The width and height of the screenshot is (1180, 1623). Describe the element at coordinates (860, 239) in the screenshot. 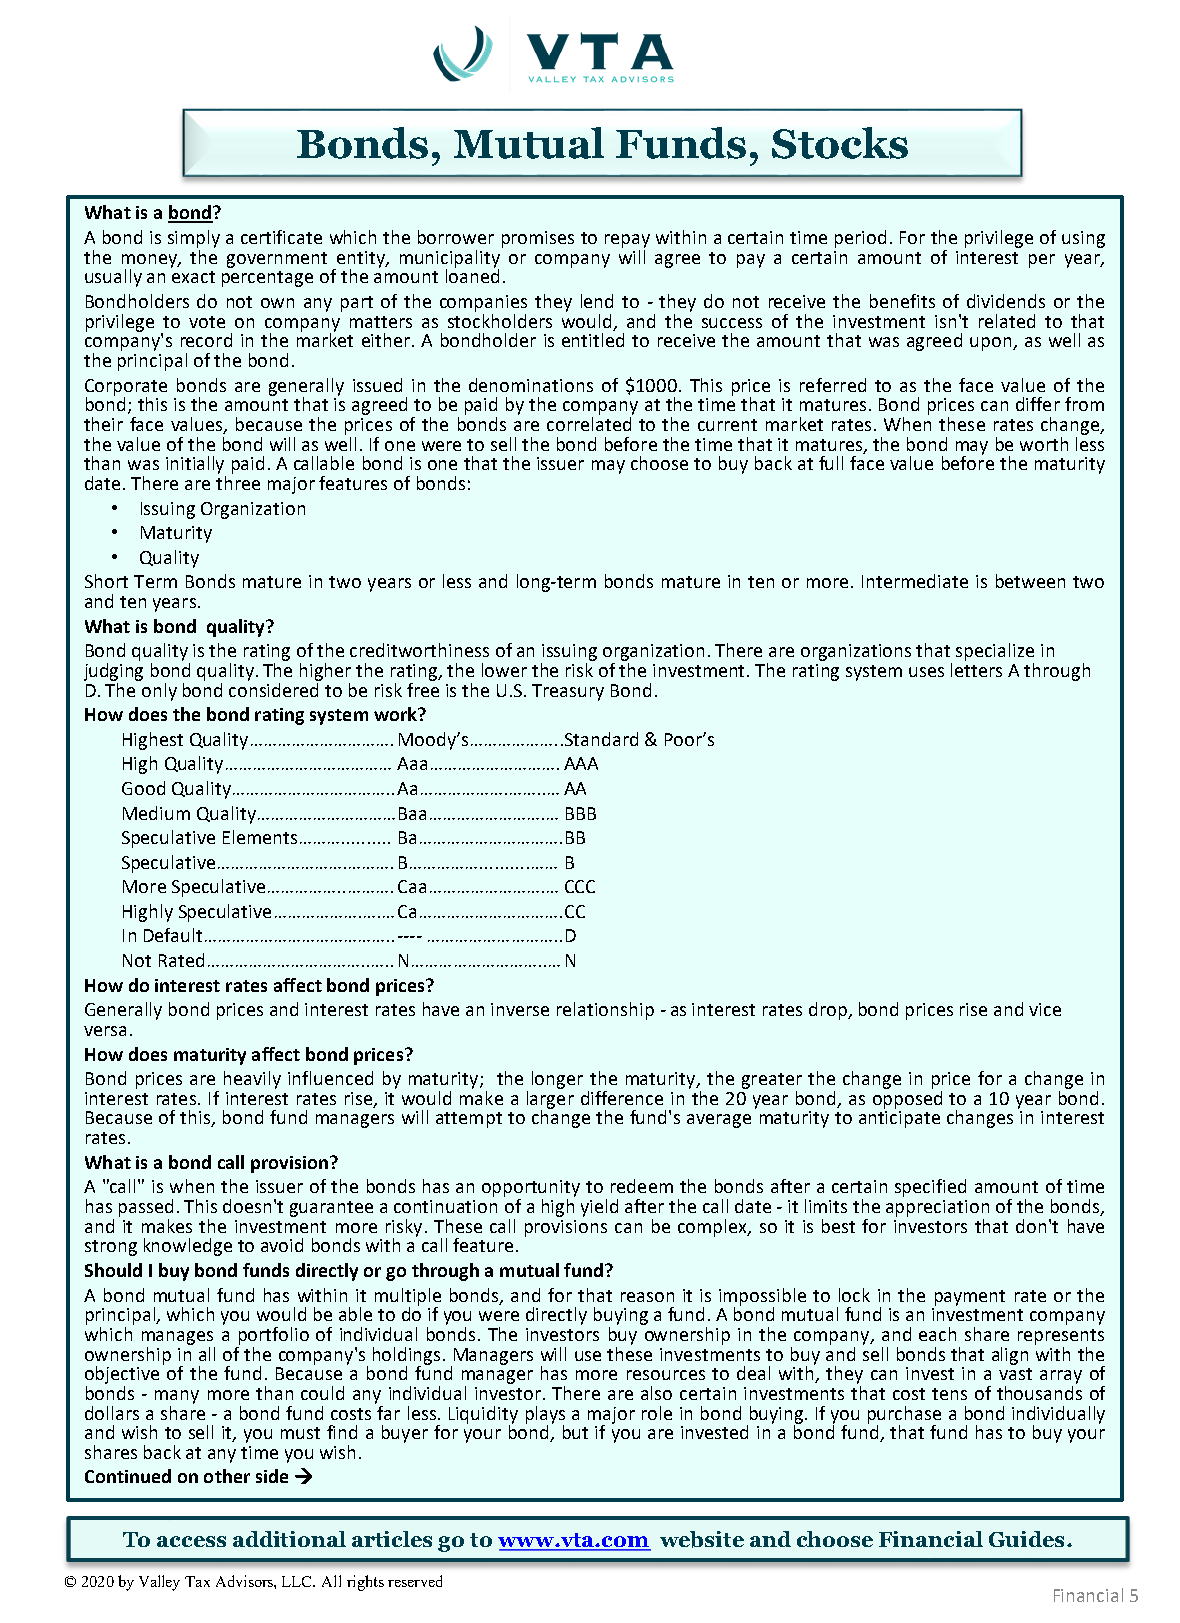

I see `period` at that location.
